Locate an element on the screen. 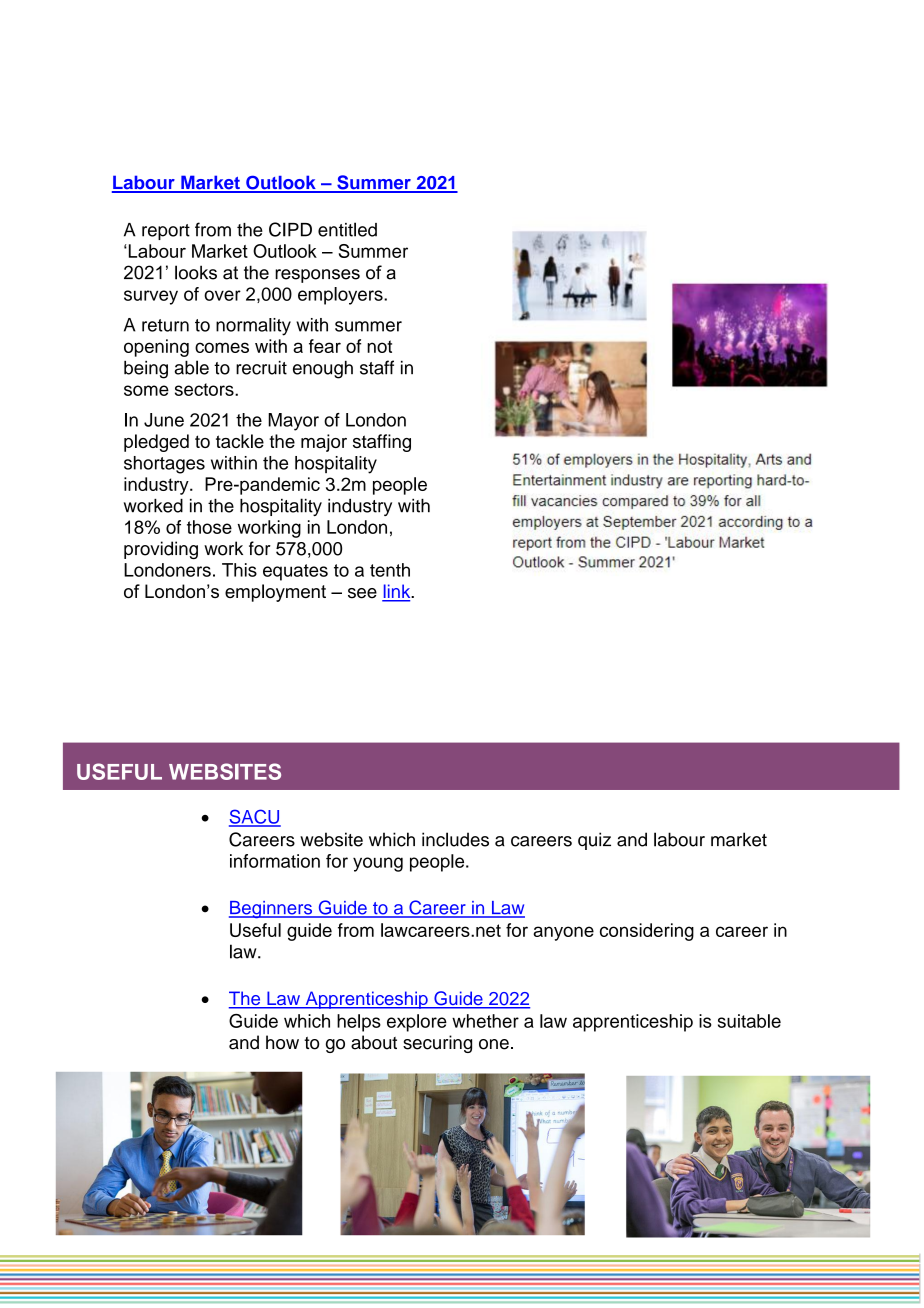 The image size is (924, 1308). not is located at coordinates (379, 346).
